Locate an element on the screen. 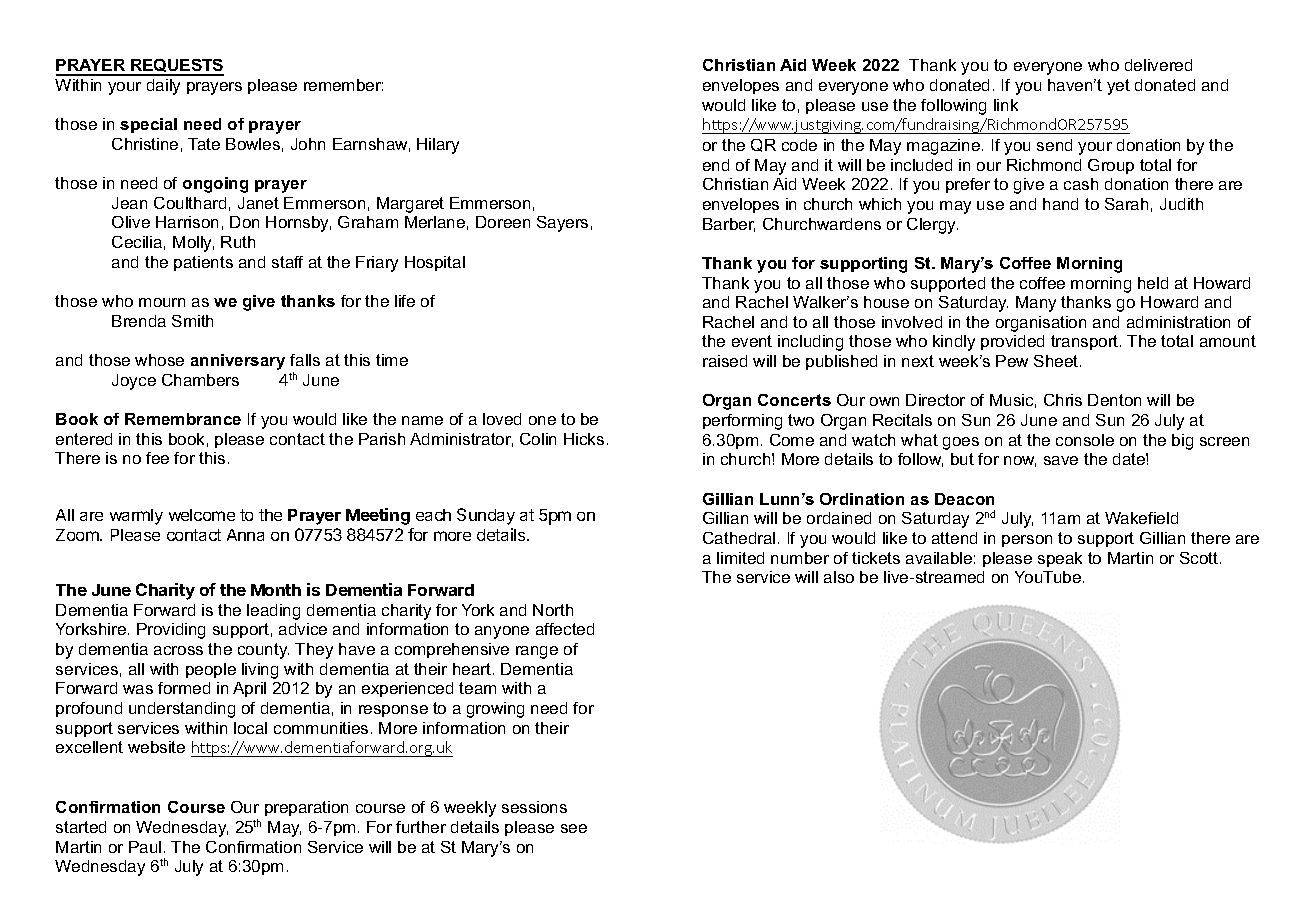  Barber is located at coordinates (729, 225).
